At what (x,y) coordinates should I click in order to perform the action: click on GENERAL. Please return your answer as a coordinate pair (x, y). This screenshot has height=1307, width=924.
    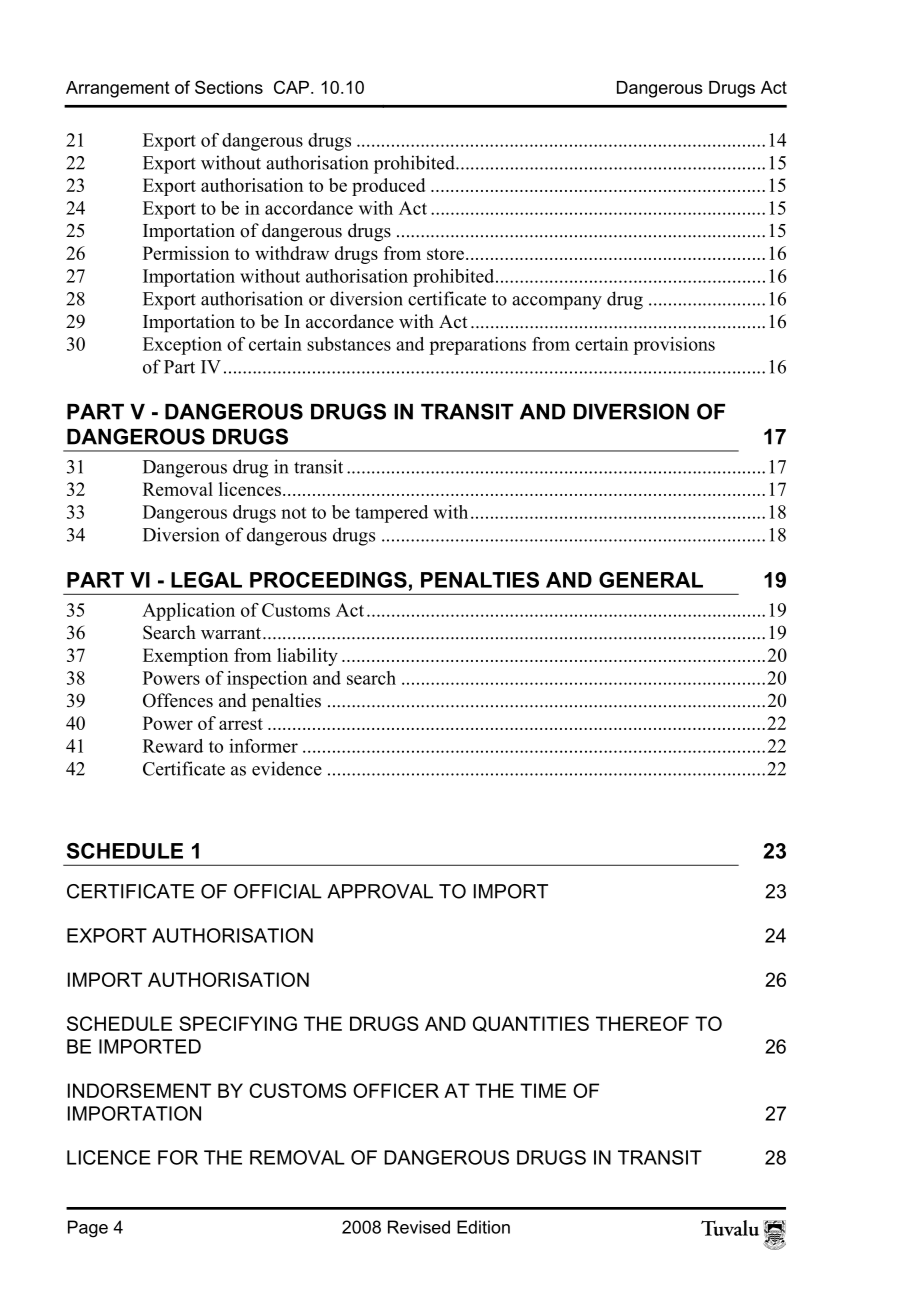
    Looking at the image, I should click on (651, 580).
